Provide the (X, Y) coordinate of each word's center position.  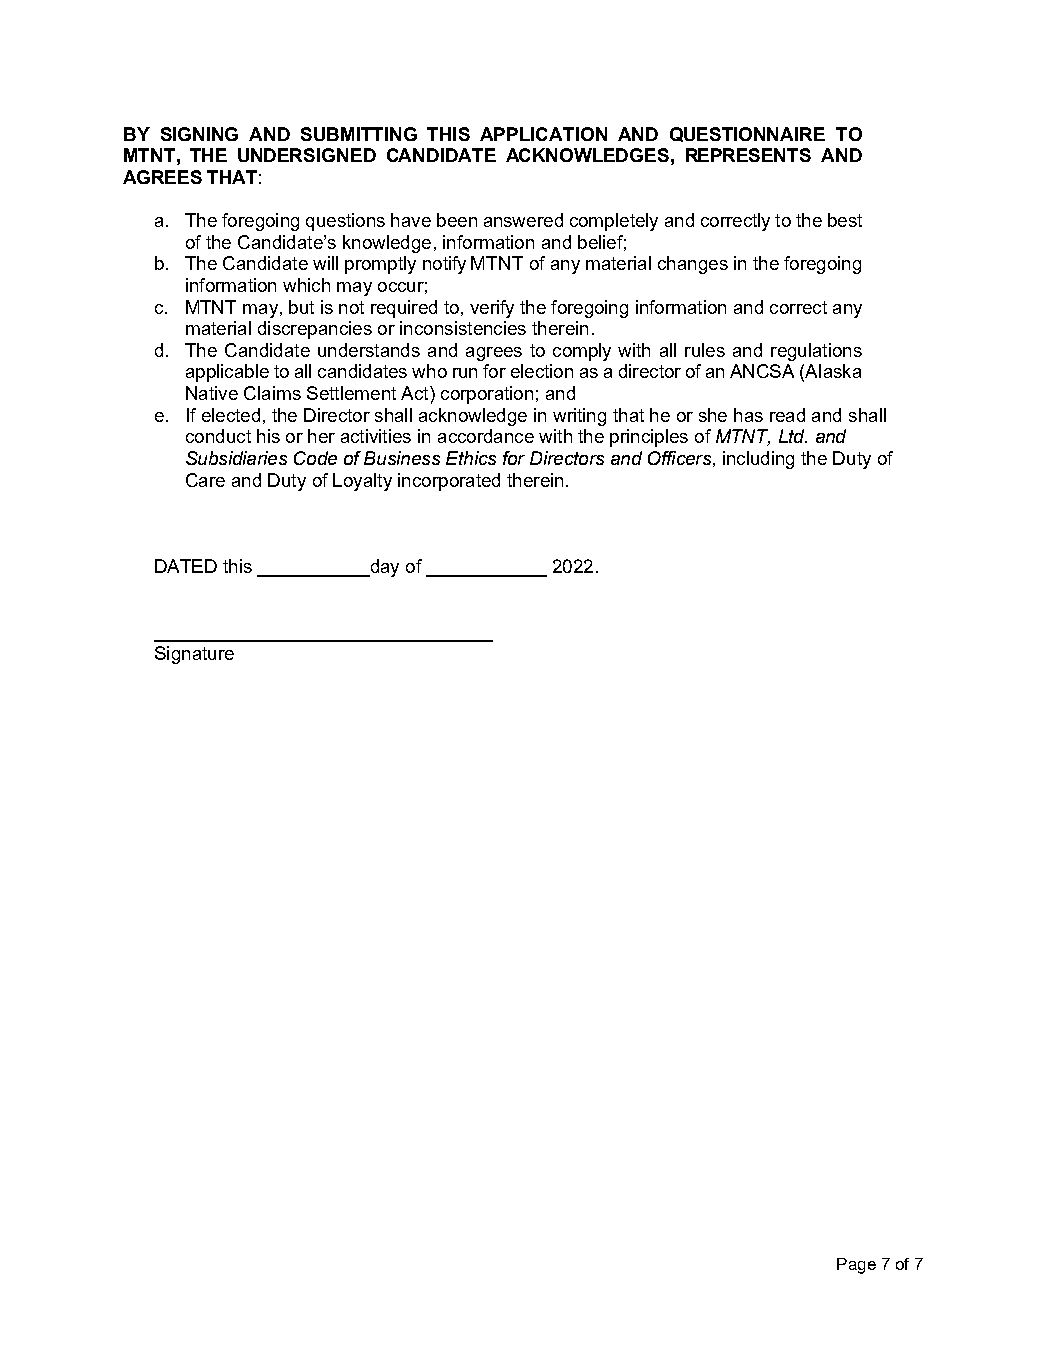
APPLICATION (543, 134)
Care (205, 480)
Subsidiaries (236, 458)
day (383, 568)
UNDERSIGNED (307, 155)
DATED (186, 566)
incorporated (449, 482)
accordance (486, 436)
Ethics (471, 458)
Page (856, 1266)
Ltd (793, 436)
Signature (194, 655)
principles (649, 438)
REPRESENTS (748, 155)
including (758, 460)
